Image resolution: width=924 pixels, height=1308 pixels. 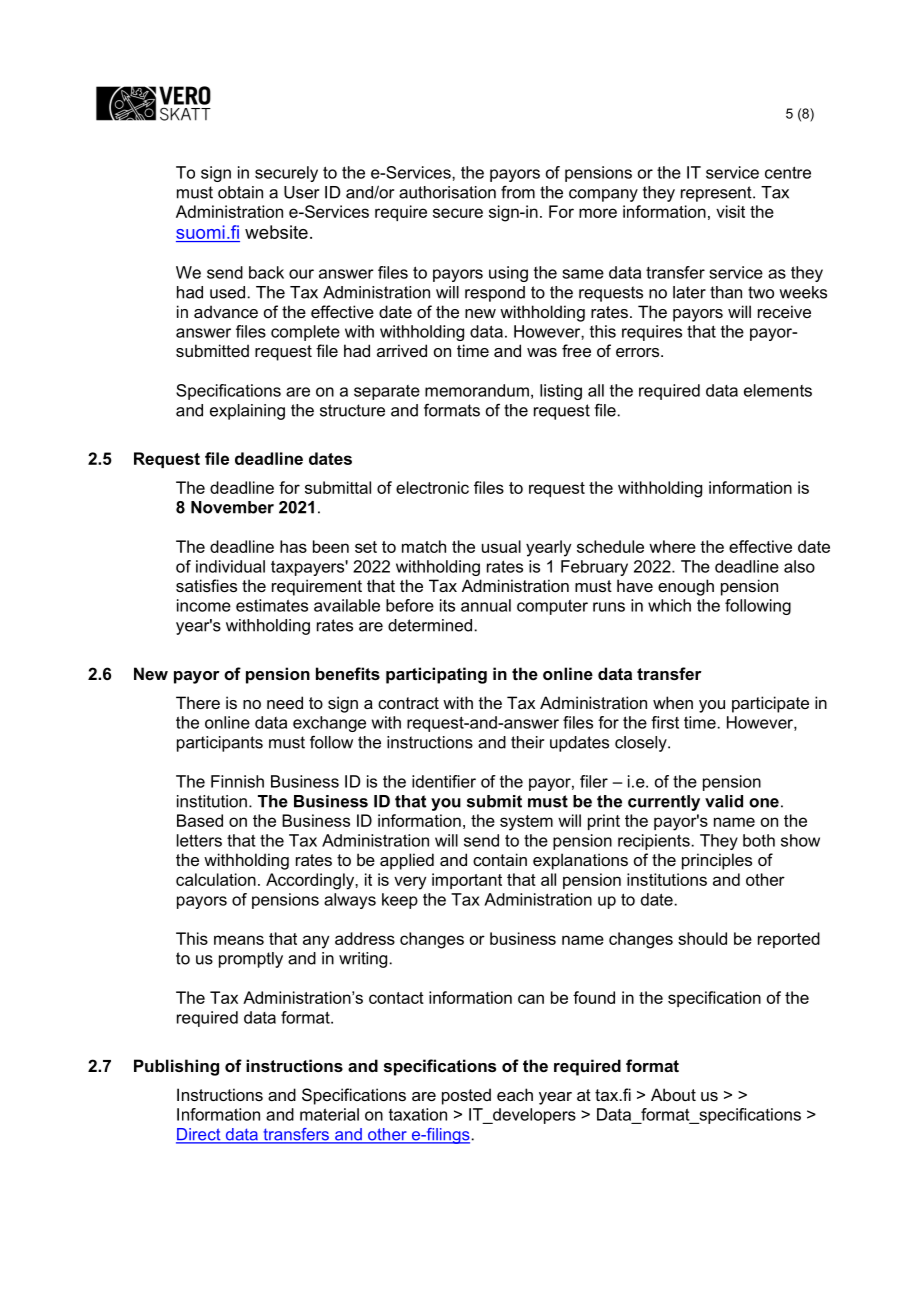 What do you see at coordinates (247, 412) in the screenshot?
I see `explaining` at bounding box center [247, 412].
